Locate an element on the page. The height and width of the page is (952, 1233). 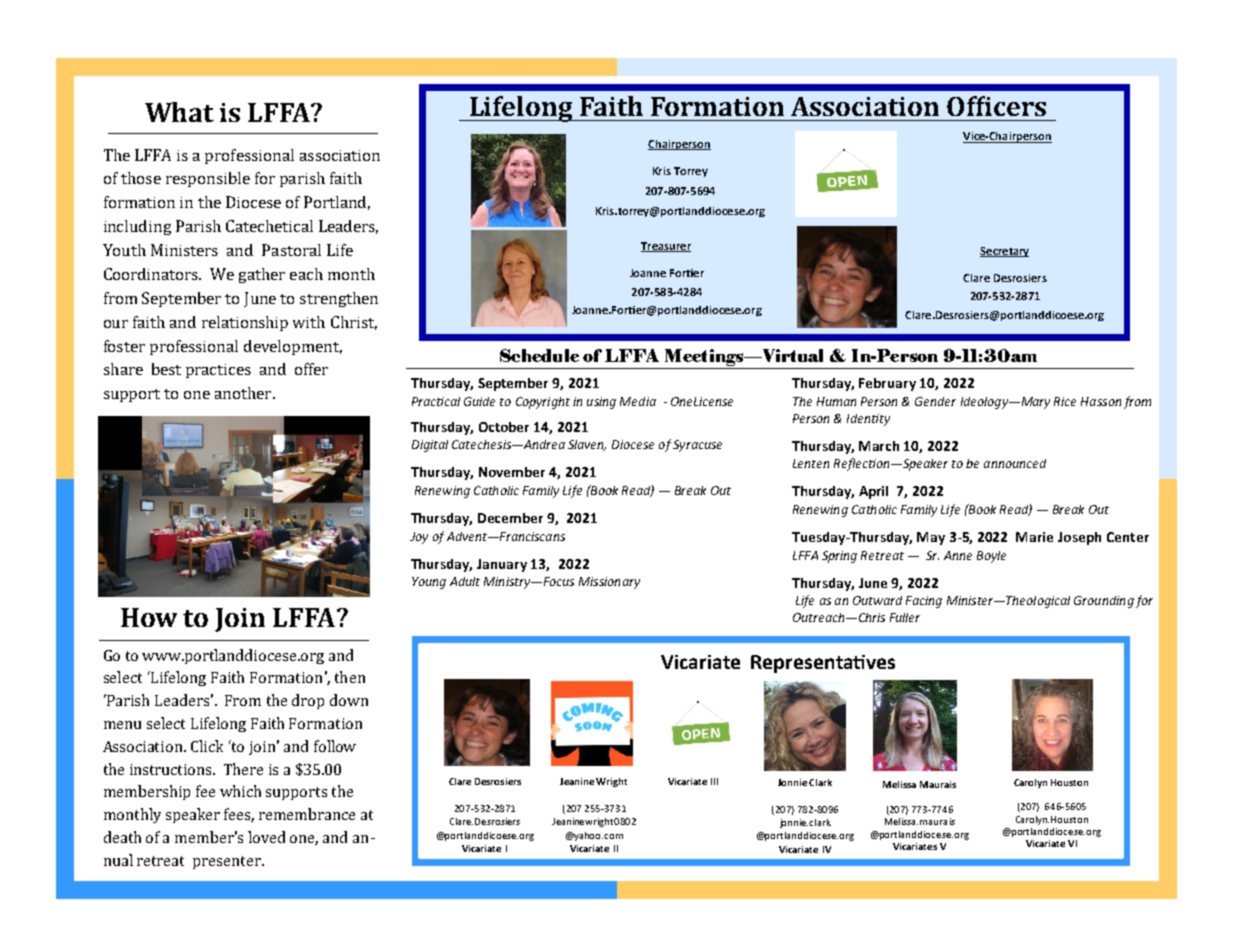
Boyle is located at coordinates (991, 557).
